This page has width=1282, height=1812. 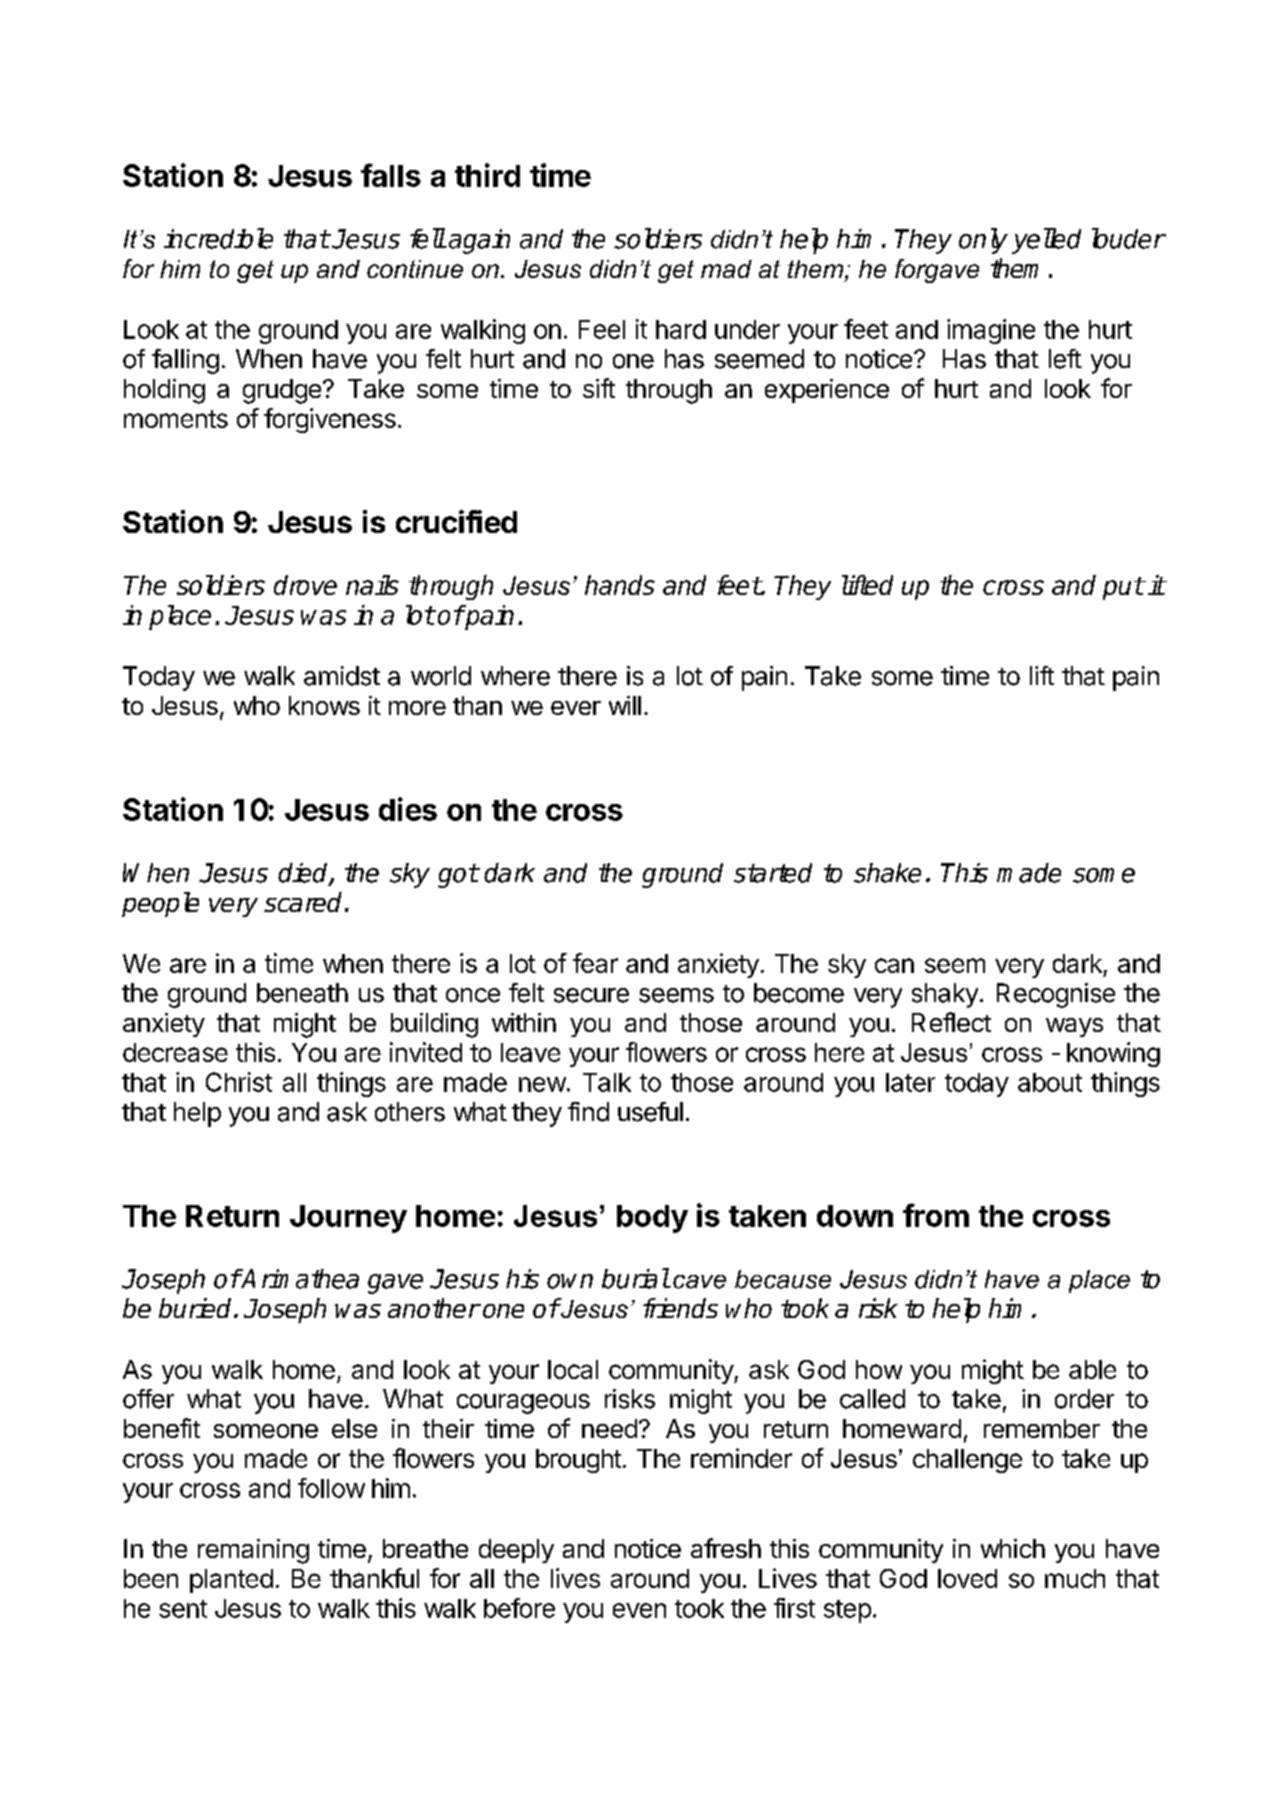 What do you see at coordinates (595, 963) in the page?
I see `fear` at bounding box center [595, 963].
